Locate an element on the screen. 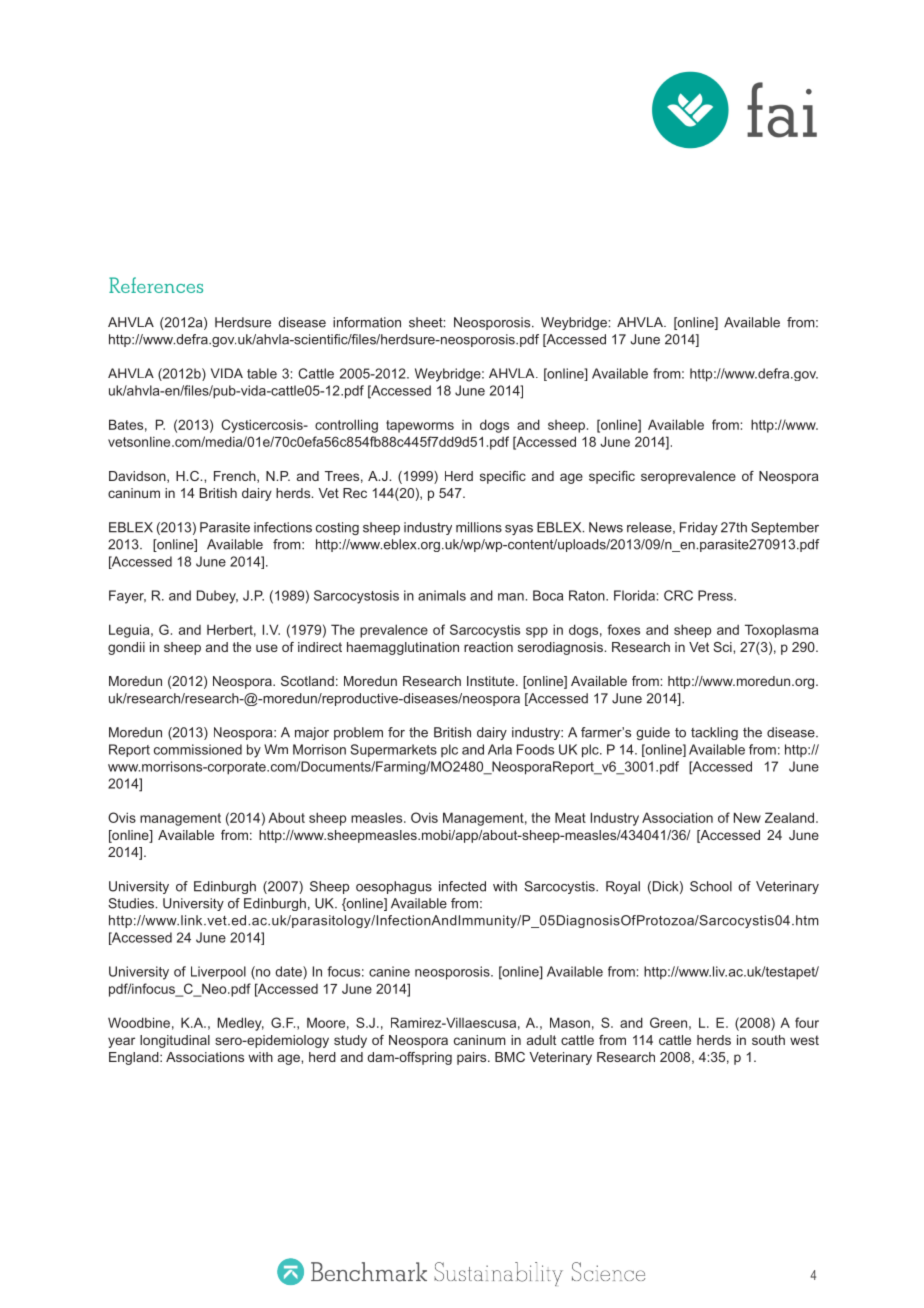 This screenshot has width=924, height=1308. millions is located at coordinates (479, 527).
